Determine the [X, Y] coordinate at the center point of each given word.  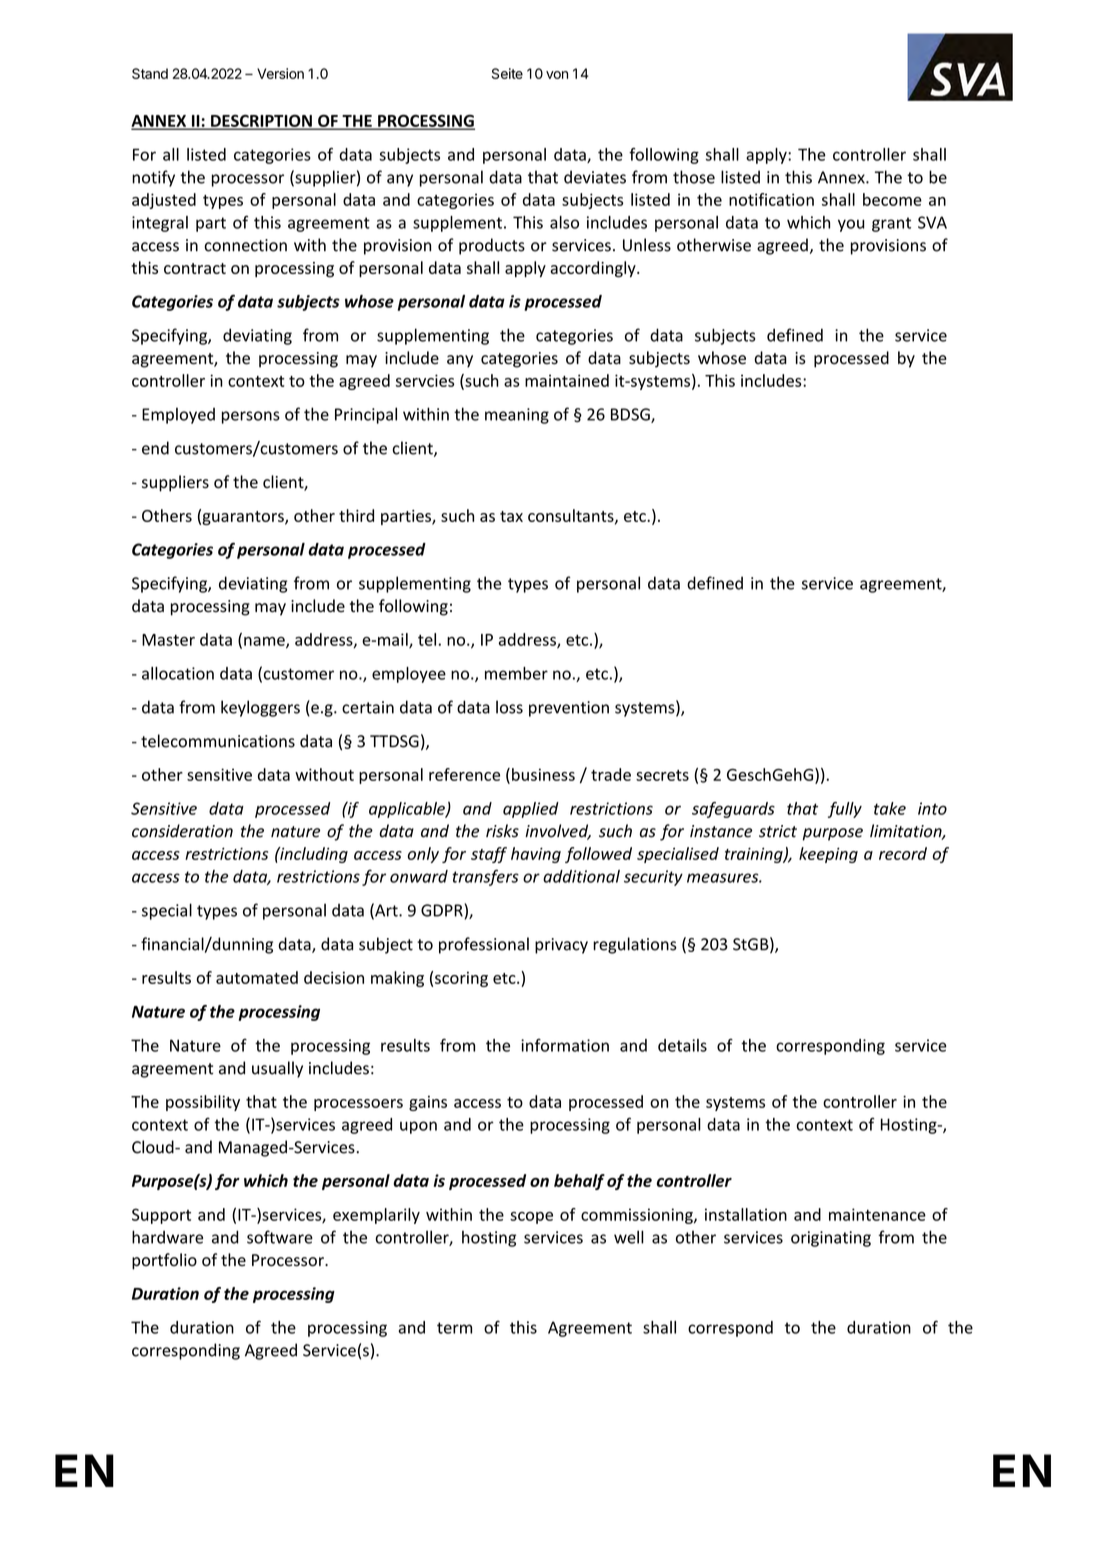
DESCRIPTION [261, 121]
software [280, 1237]
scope [531, 1218]
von [557, 75]
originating [831, 1239]
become [892, 199]
